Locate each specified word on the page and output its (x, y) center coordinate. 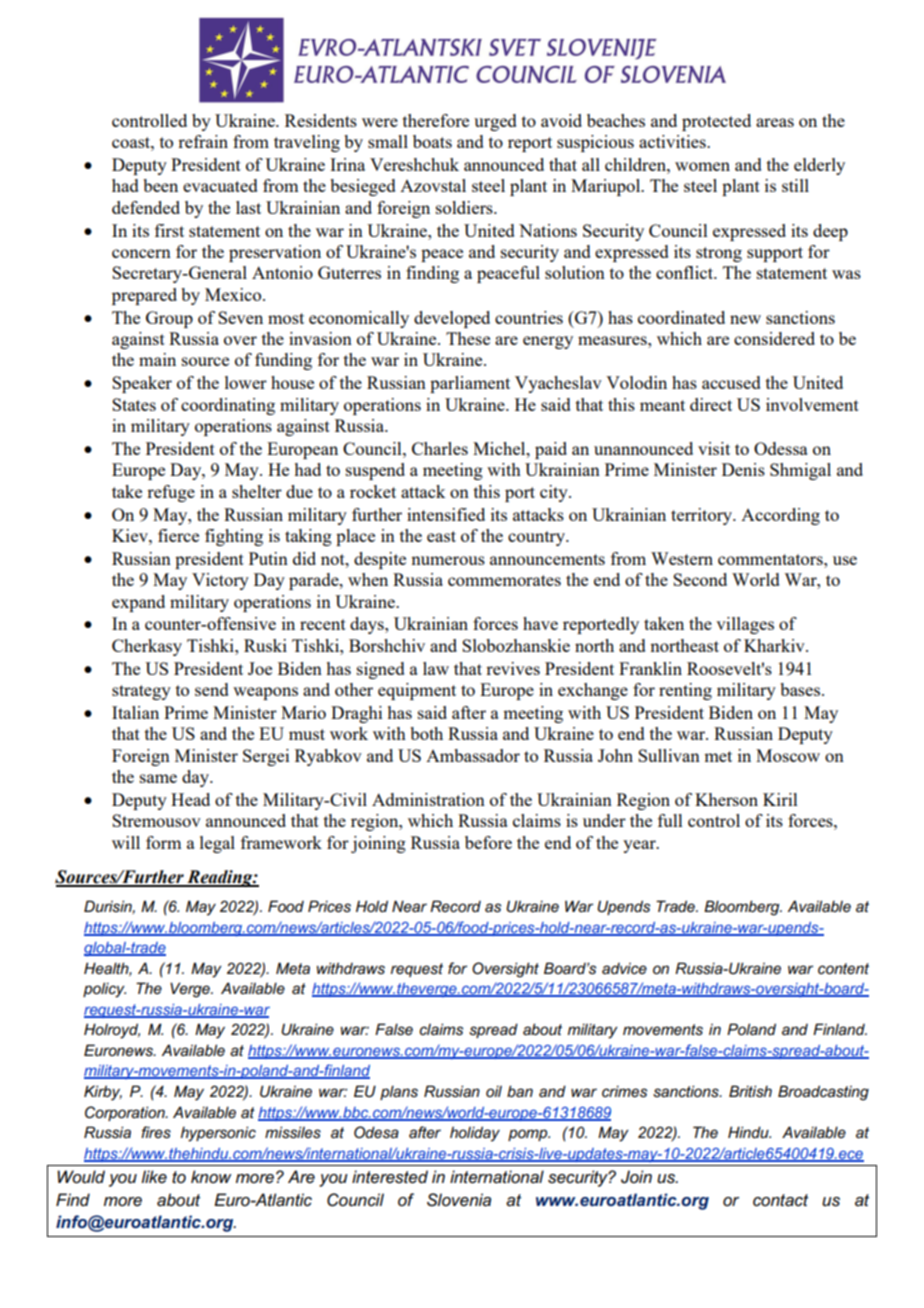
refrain (203, 141)
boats (432, 141)
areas (775, 122)
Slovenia (459, 1200)
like (154, 1176)
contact (780, 1200)
